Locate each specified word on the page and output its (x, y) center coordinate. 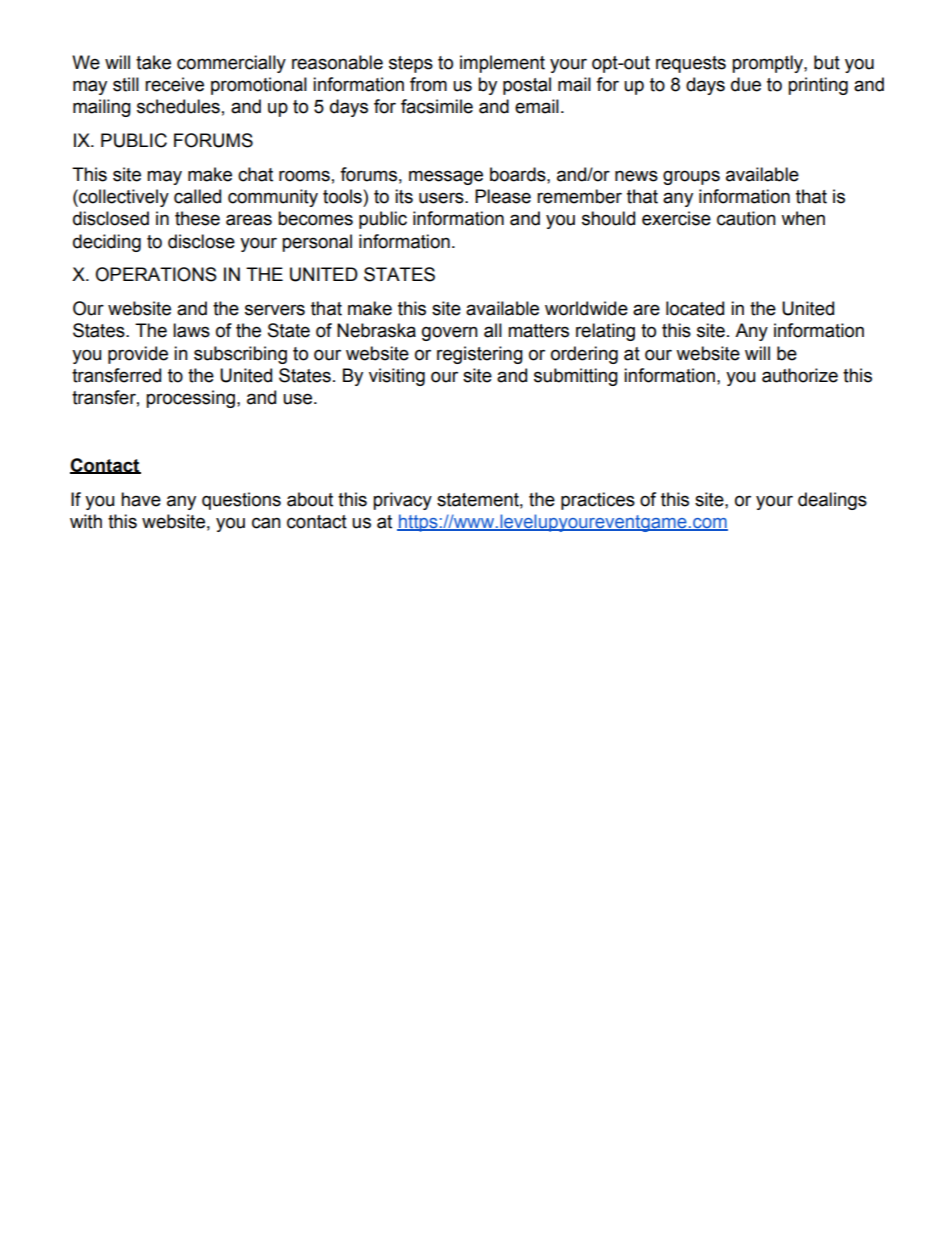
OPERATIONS (156, 274)
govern (450, 333)
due (746, 84)
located (695, 308)
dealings (832, 501)
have (141, 499)
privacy (402, 501)
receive (174, 84)
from (428, 84)
